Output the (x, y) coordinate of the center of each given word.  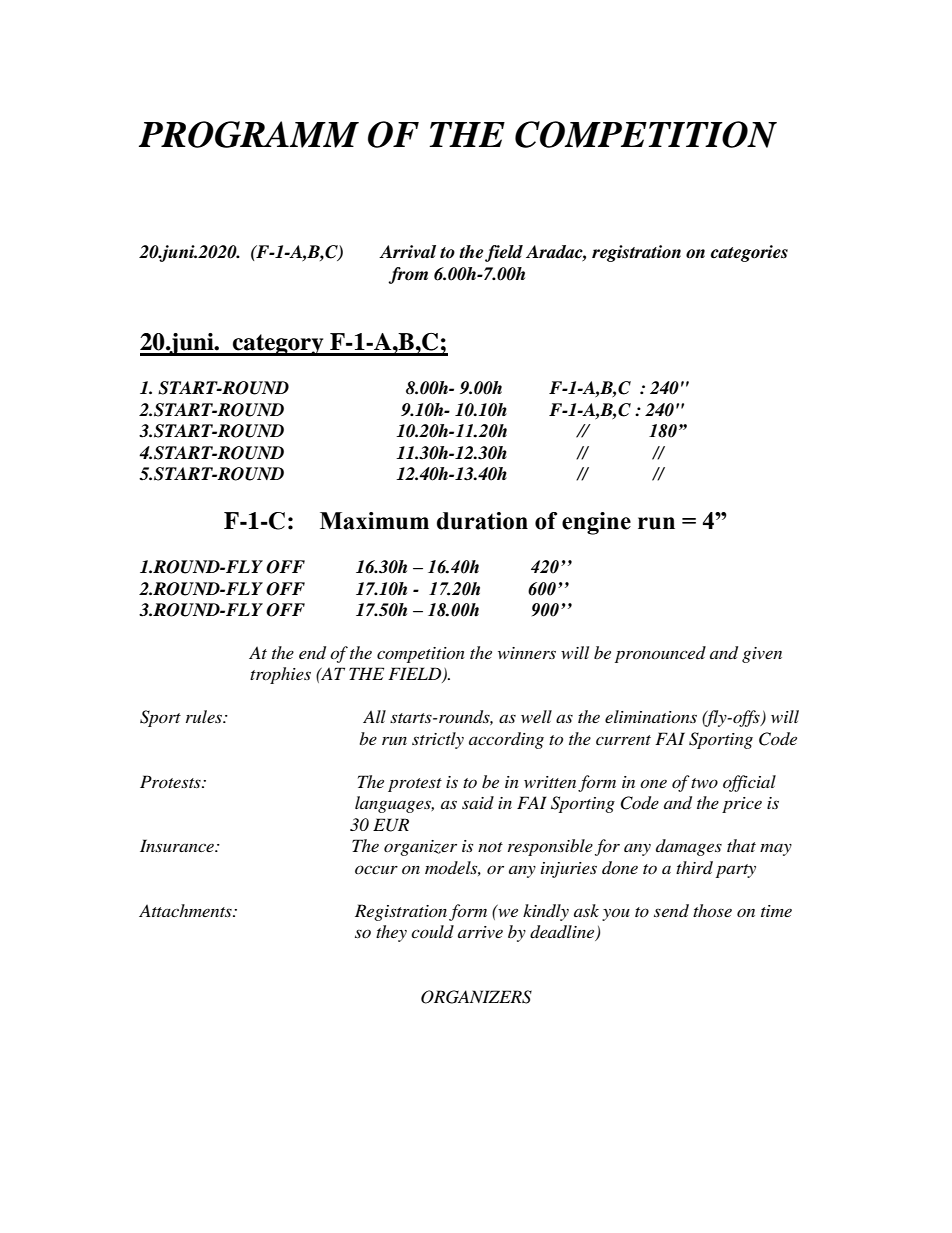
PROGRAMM (249, 134)
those (712, 910)
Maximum (374, 521)
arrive (480, 932)
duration (482, 521)
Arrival (407, 251)
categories (749, 253)
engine (596, 523)
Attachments (186, 910)
